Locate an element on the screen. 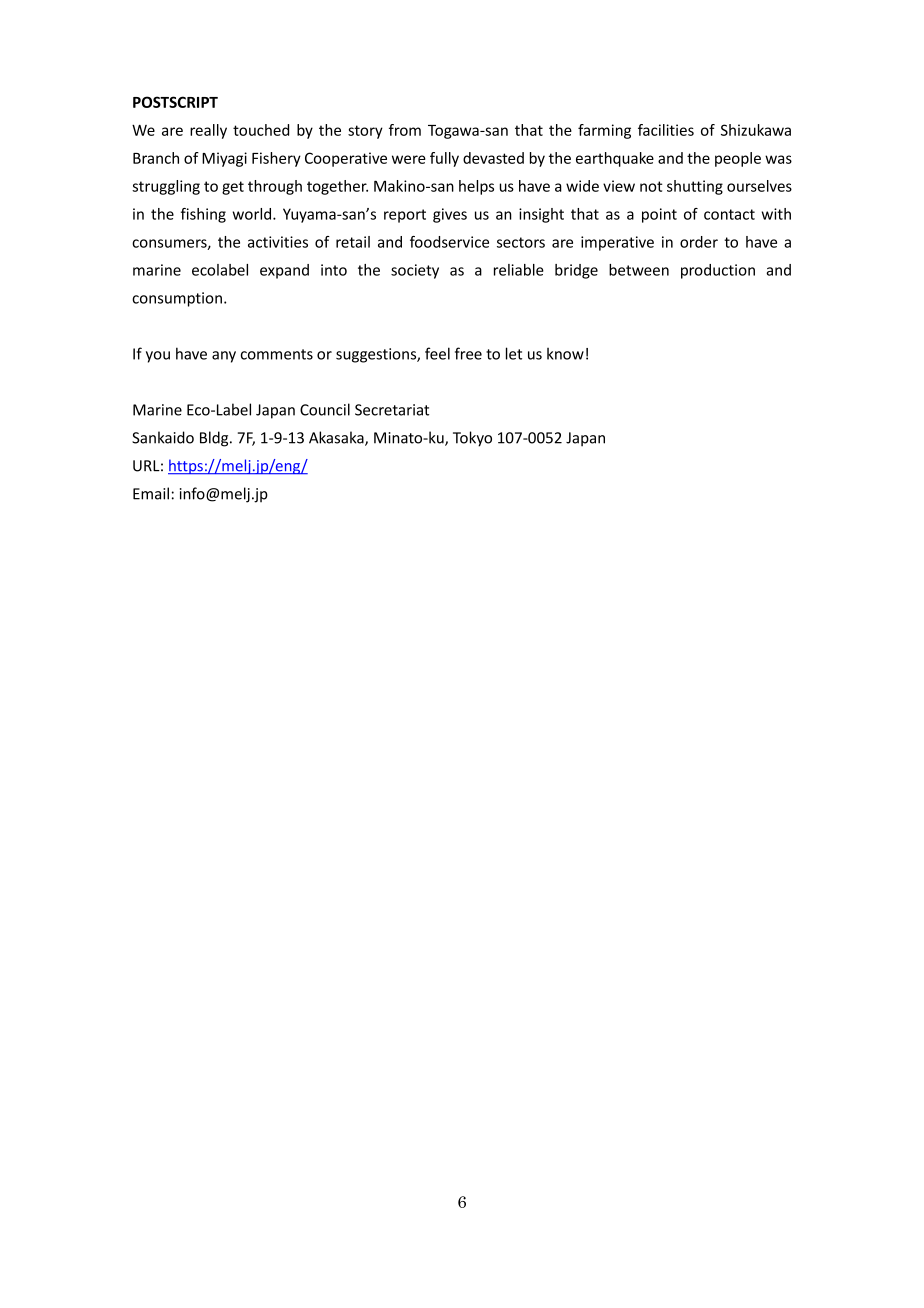  Secretariat is located at coordinates (392, 410).
